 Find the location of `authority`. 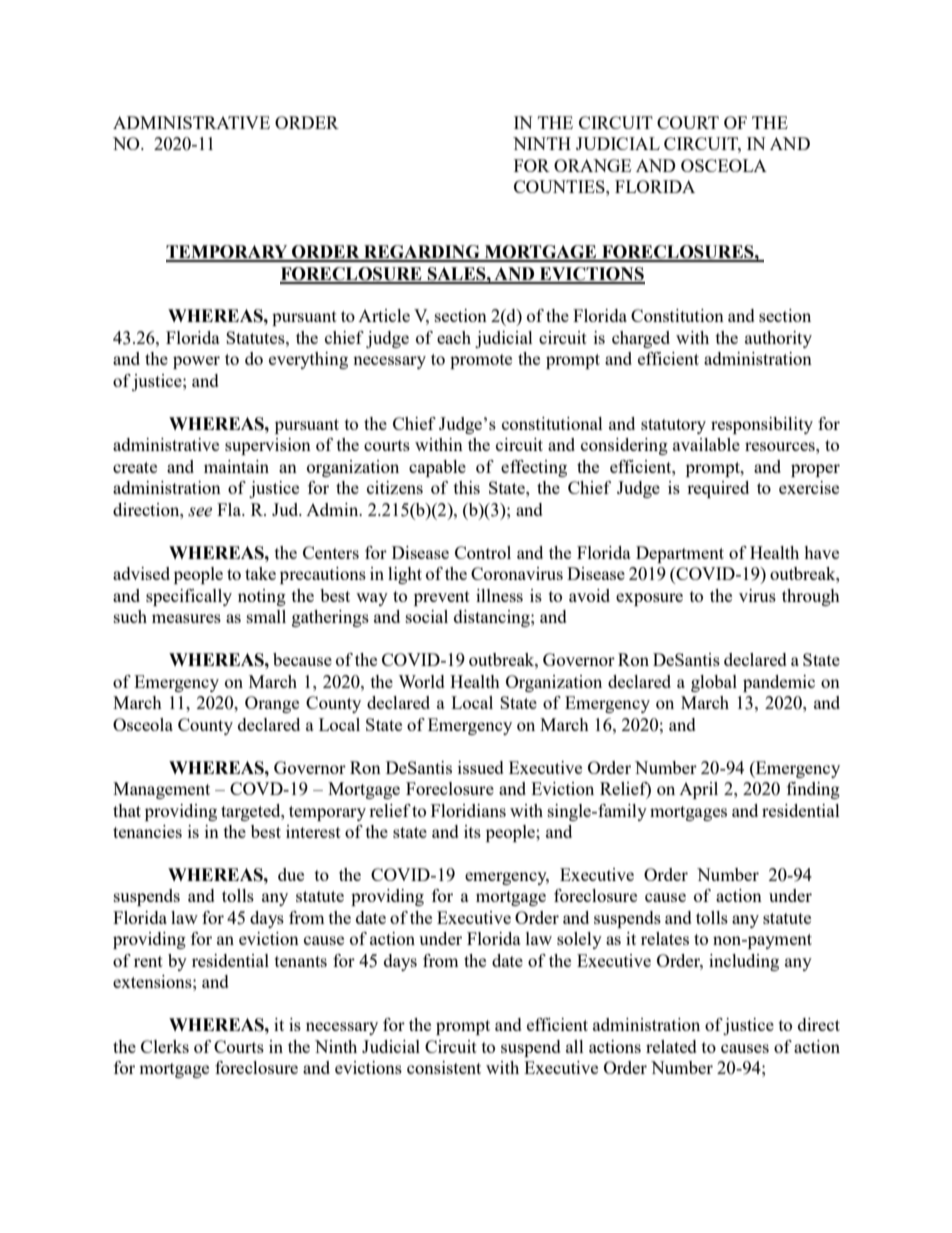

authority is located at coordinates (778, 339).
